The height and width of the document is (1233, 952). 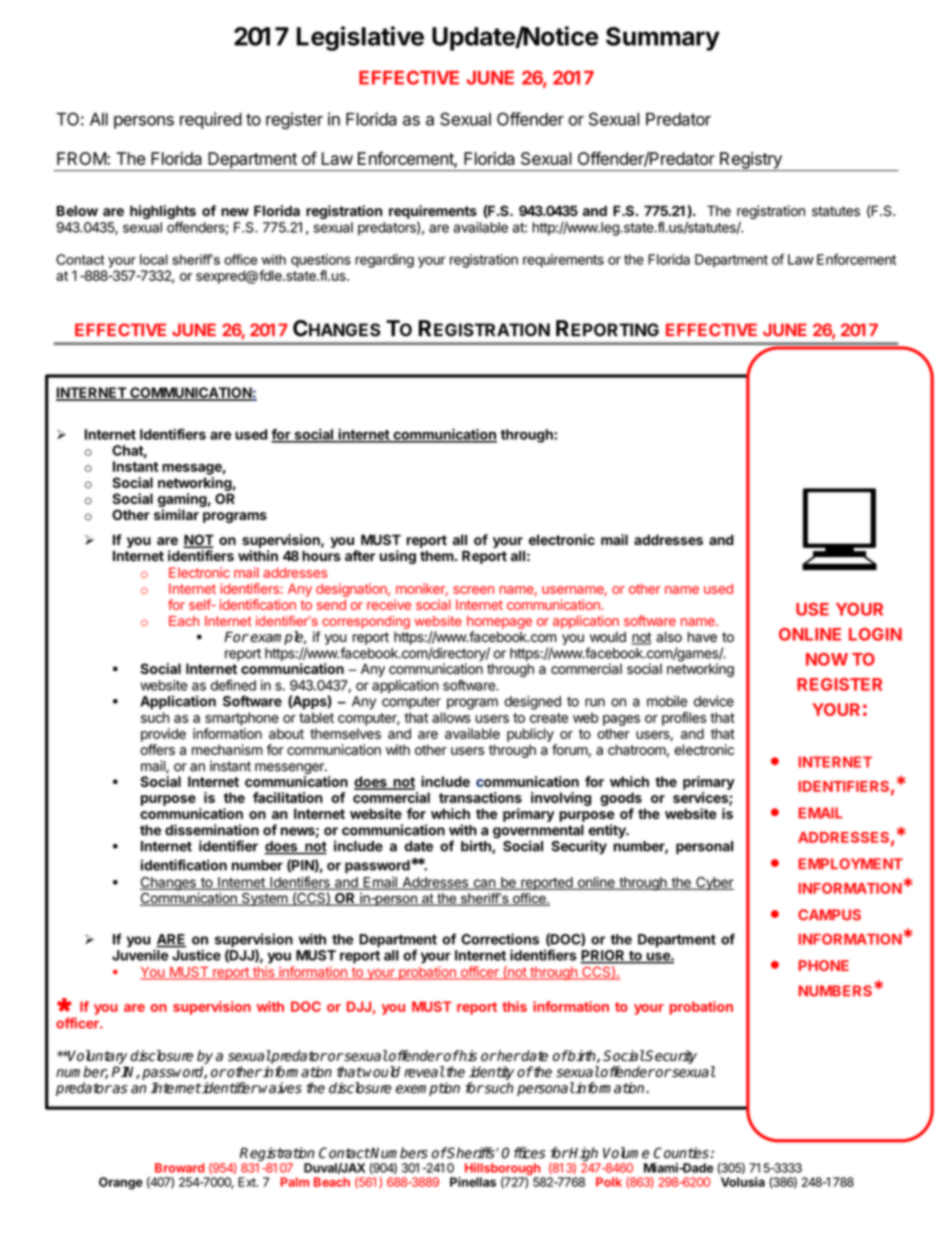 I want to click on screen, so click(x=473, y=590).
